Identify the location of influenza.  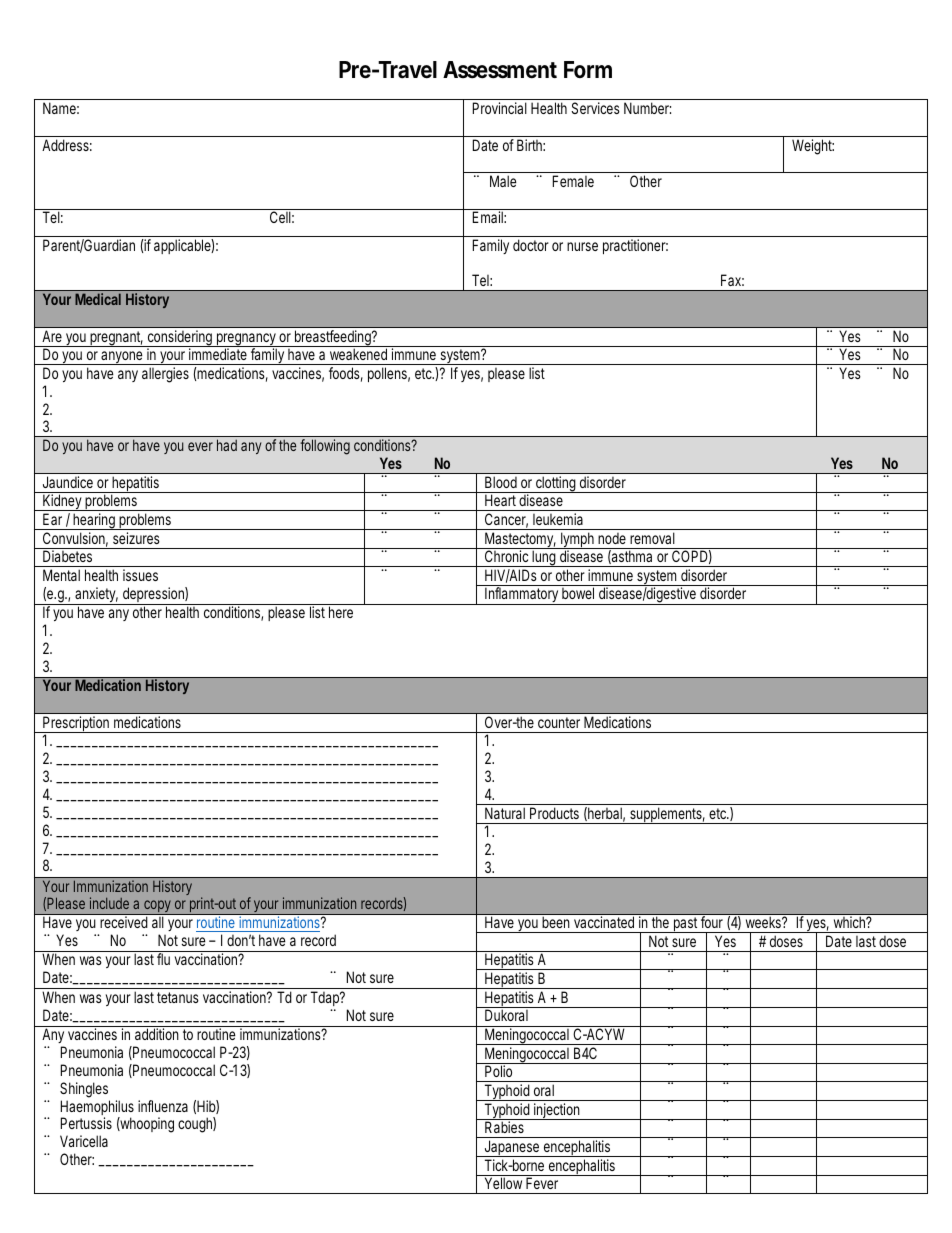
(163, 1106).
